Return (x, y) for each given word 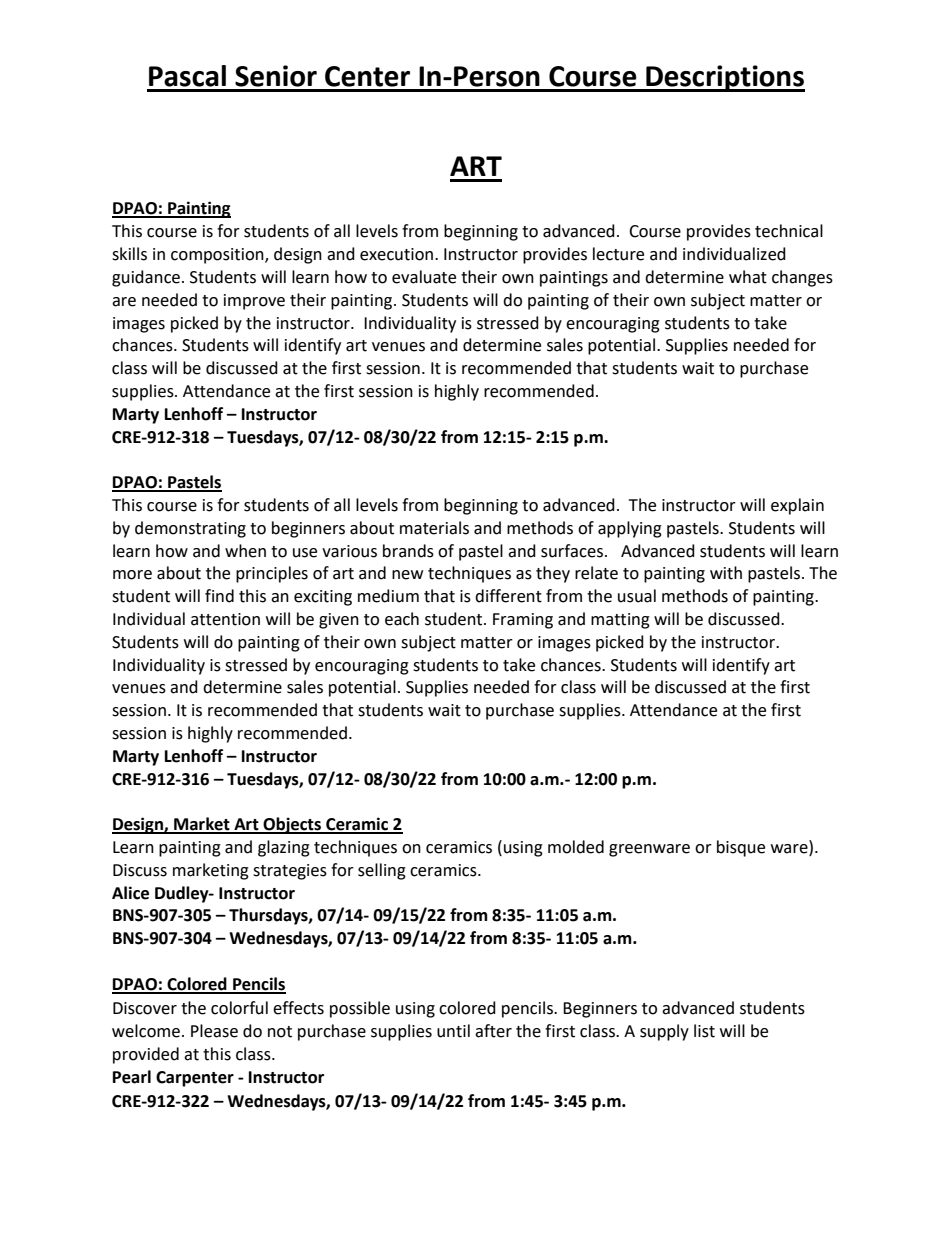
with (726, 573)
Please (214, 1031)
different (508, 596)
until (453, 1031)
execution (396, 254)
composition (218, 256)
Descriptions (724, 78)
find (219, 596)
